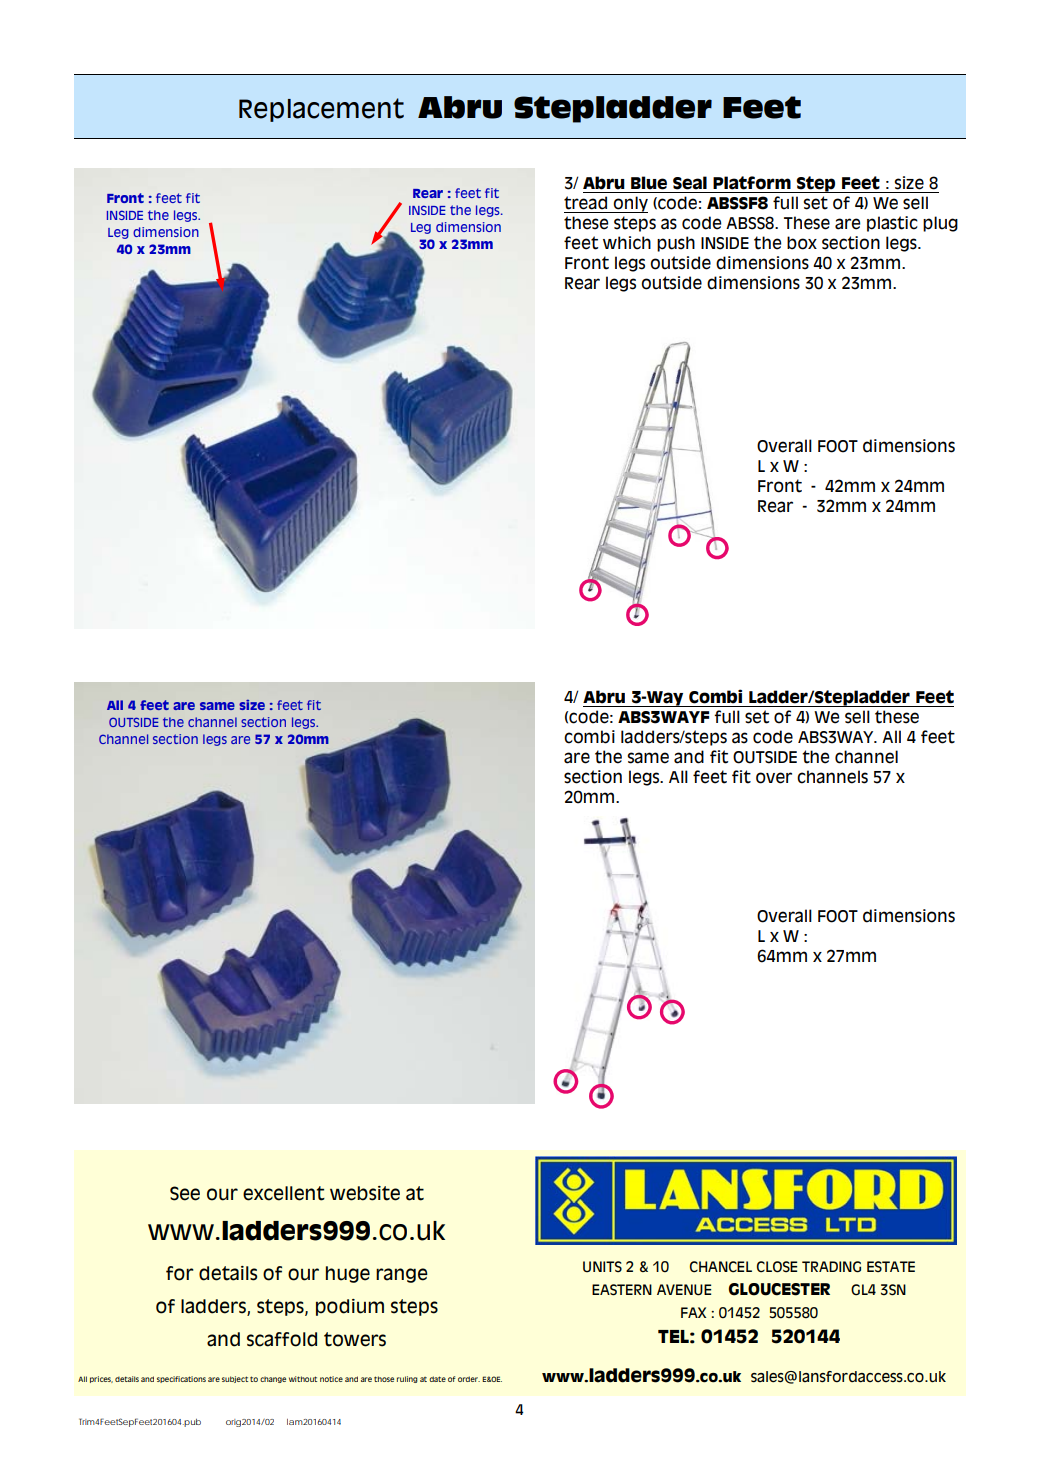 The height and width of the screenshot is (1470, 1039). Describe the element at coordinates (321, 110) in the screenshot. I see `Replacement` at that location.
